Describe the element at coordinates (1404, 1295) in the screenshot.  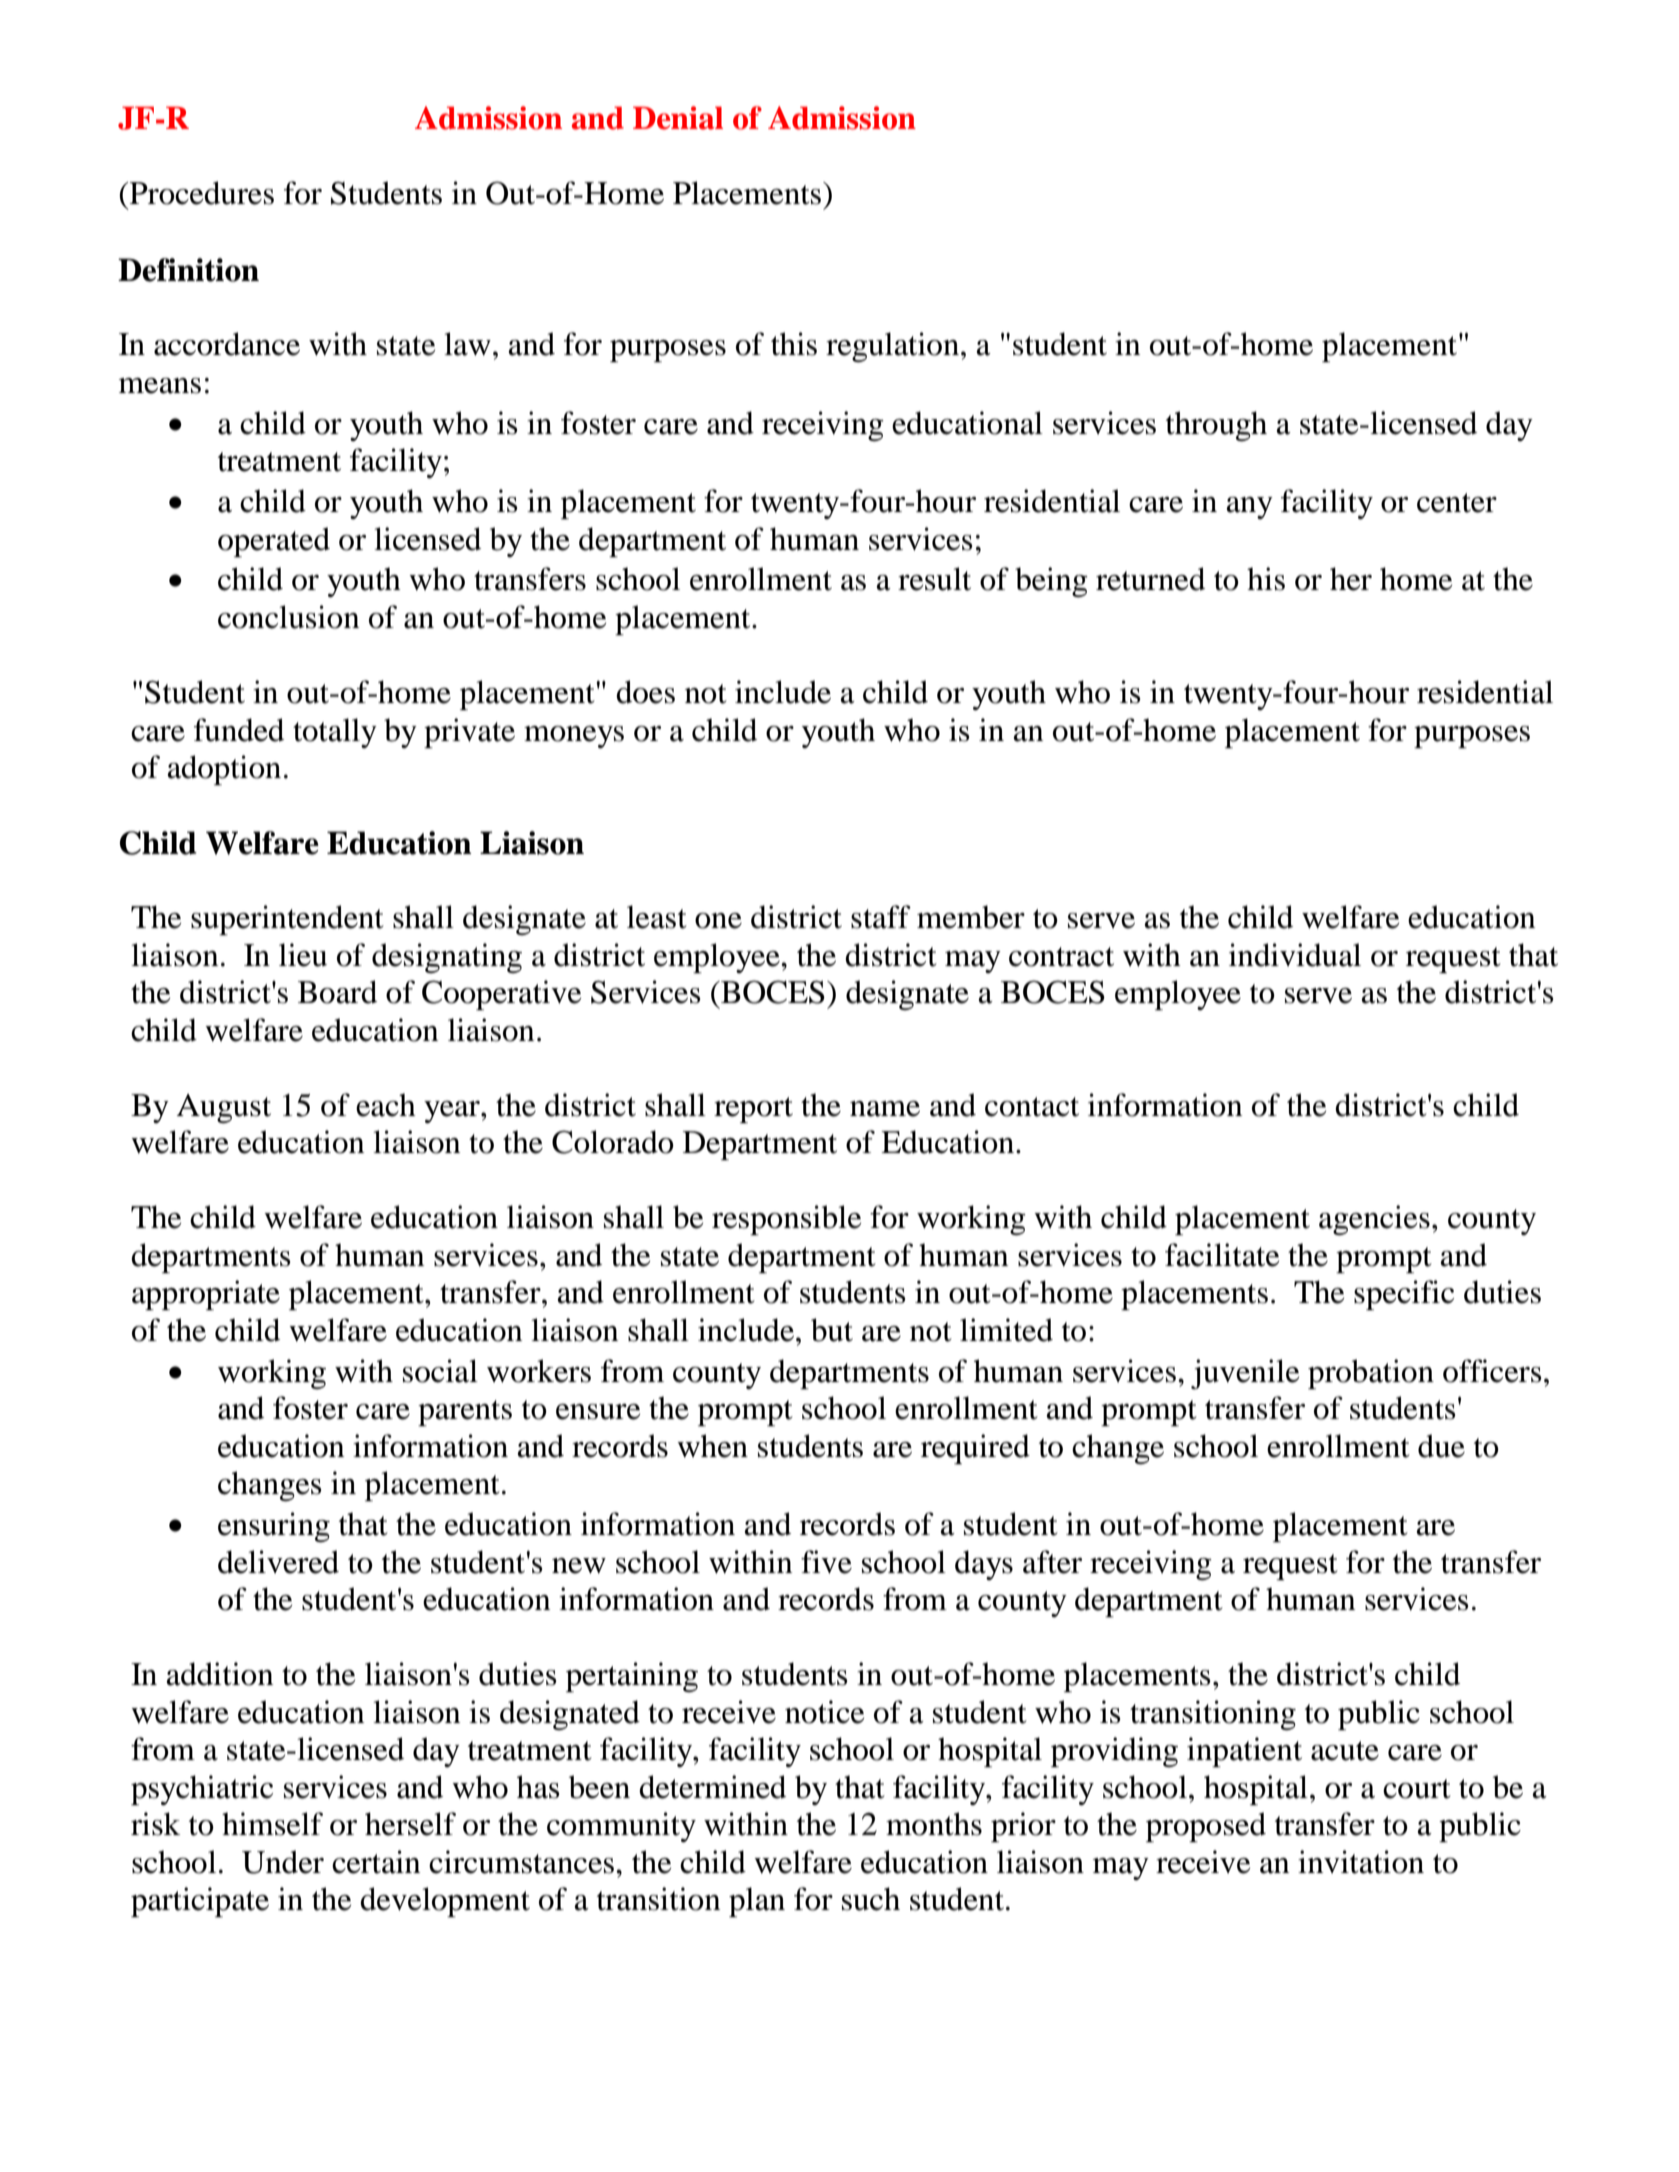
I see `specific` at that location.
